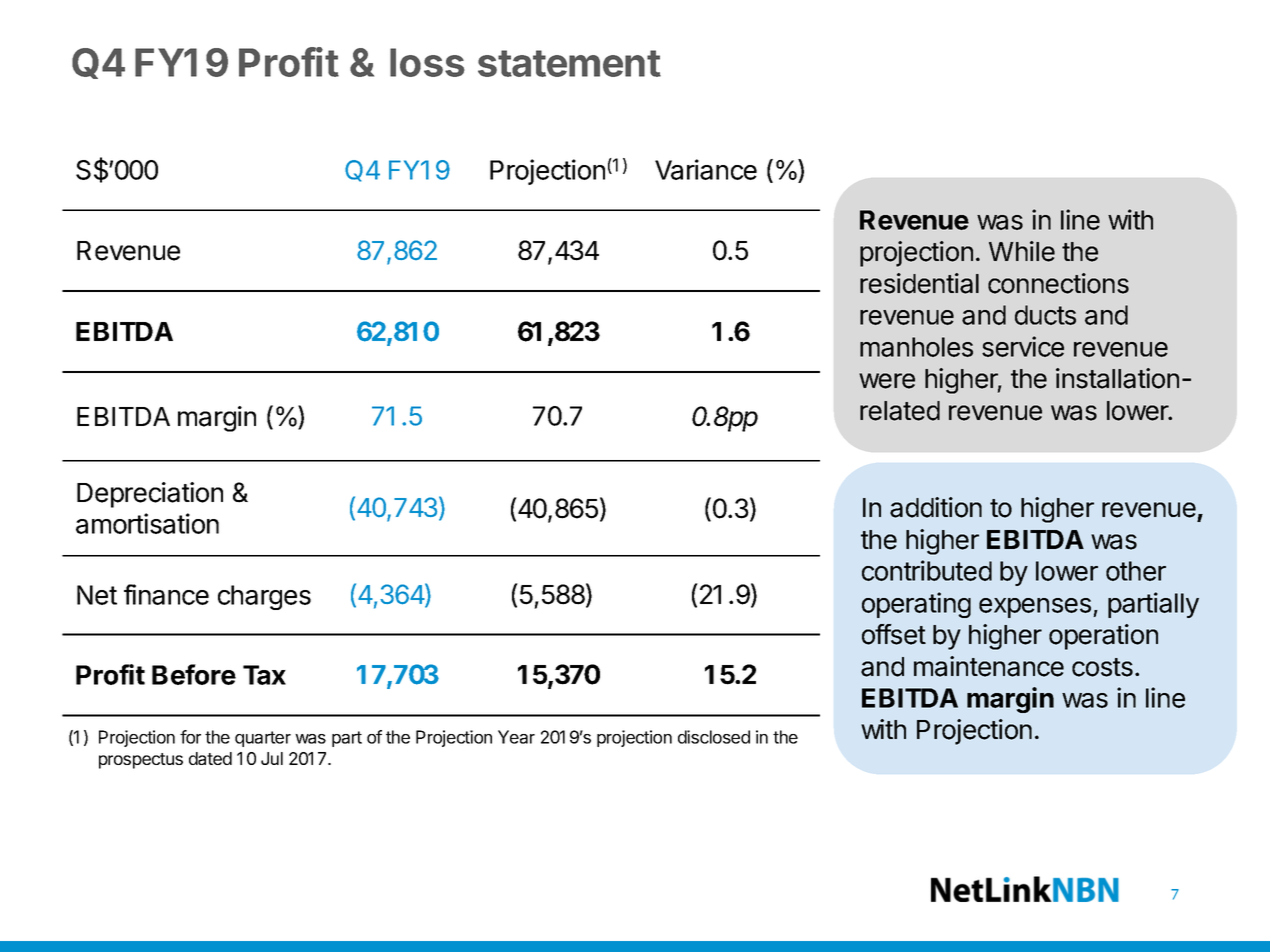 This image has width=1270, height=952. What do you see at coordinates (1058, 283) in the image?
I see `connections` at bounding box center [1058, 283].
